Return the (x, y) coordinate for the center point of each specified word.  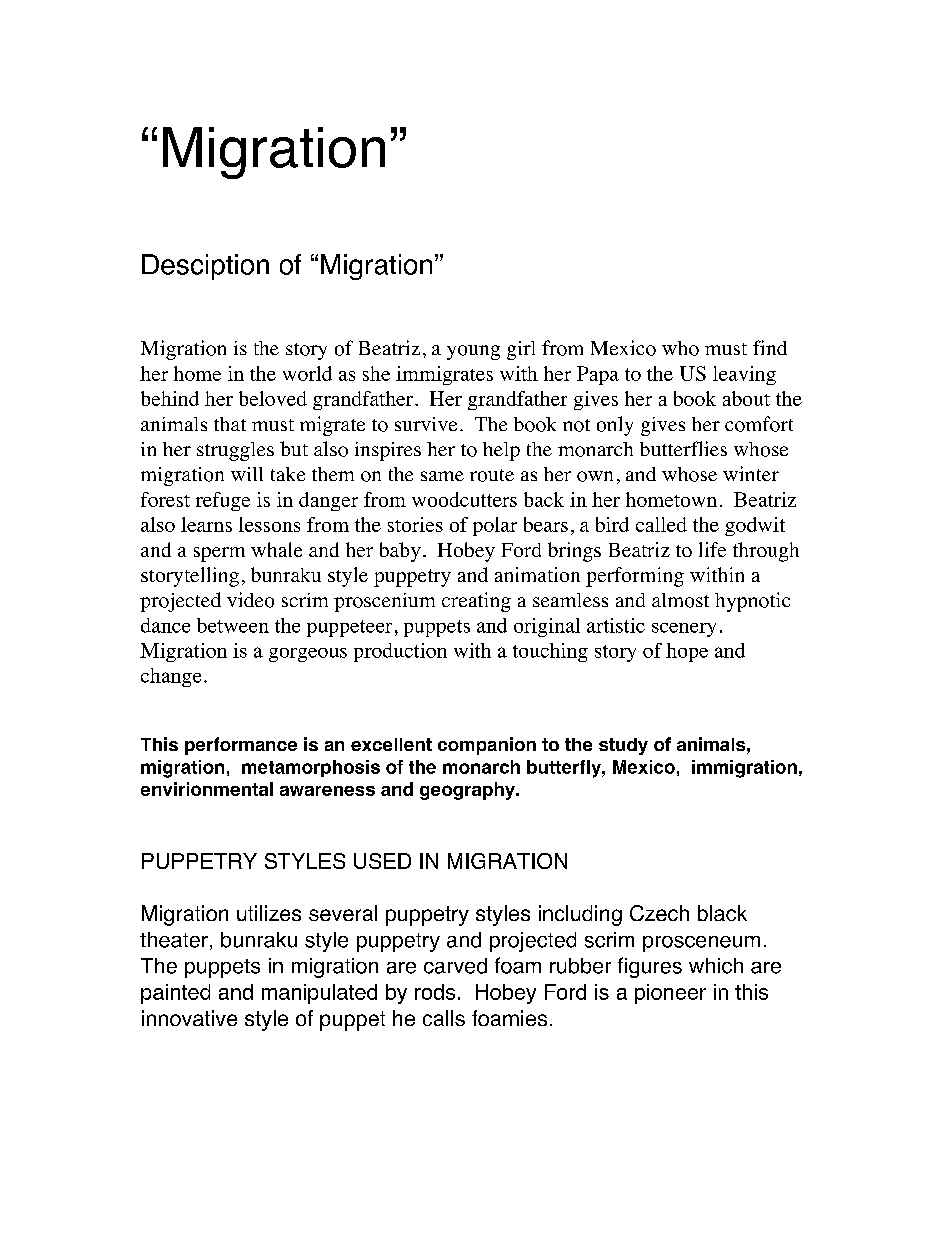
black (722, 913)
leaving (744, 375)
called (661, 524)
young (473, 352)
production (400, 652)
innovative (189, 1018)
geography (468, 791)
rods (435, 992)
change (171, 677)
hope (687, 652)
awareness (327, 791)
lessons (269, 524)
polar (495, 526)
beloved (273, 398)
